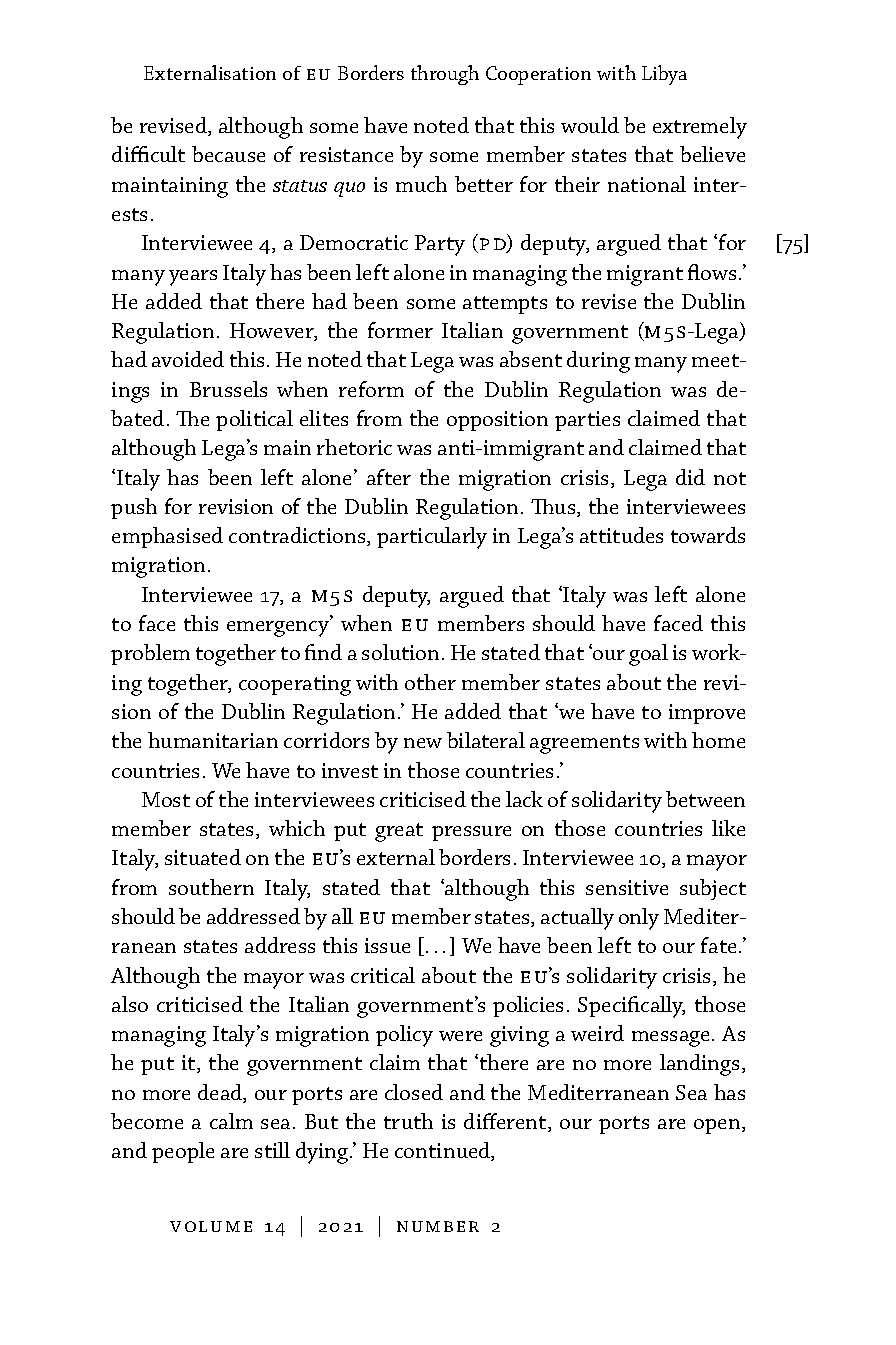 The width and height of the page is (896, 1345). What do you see at coordinates (389, 477) in the page?
I see `after` at bounding box center [389, 477].
